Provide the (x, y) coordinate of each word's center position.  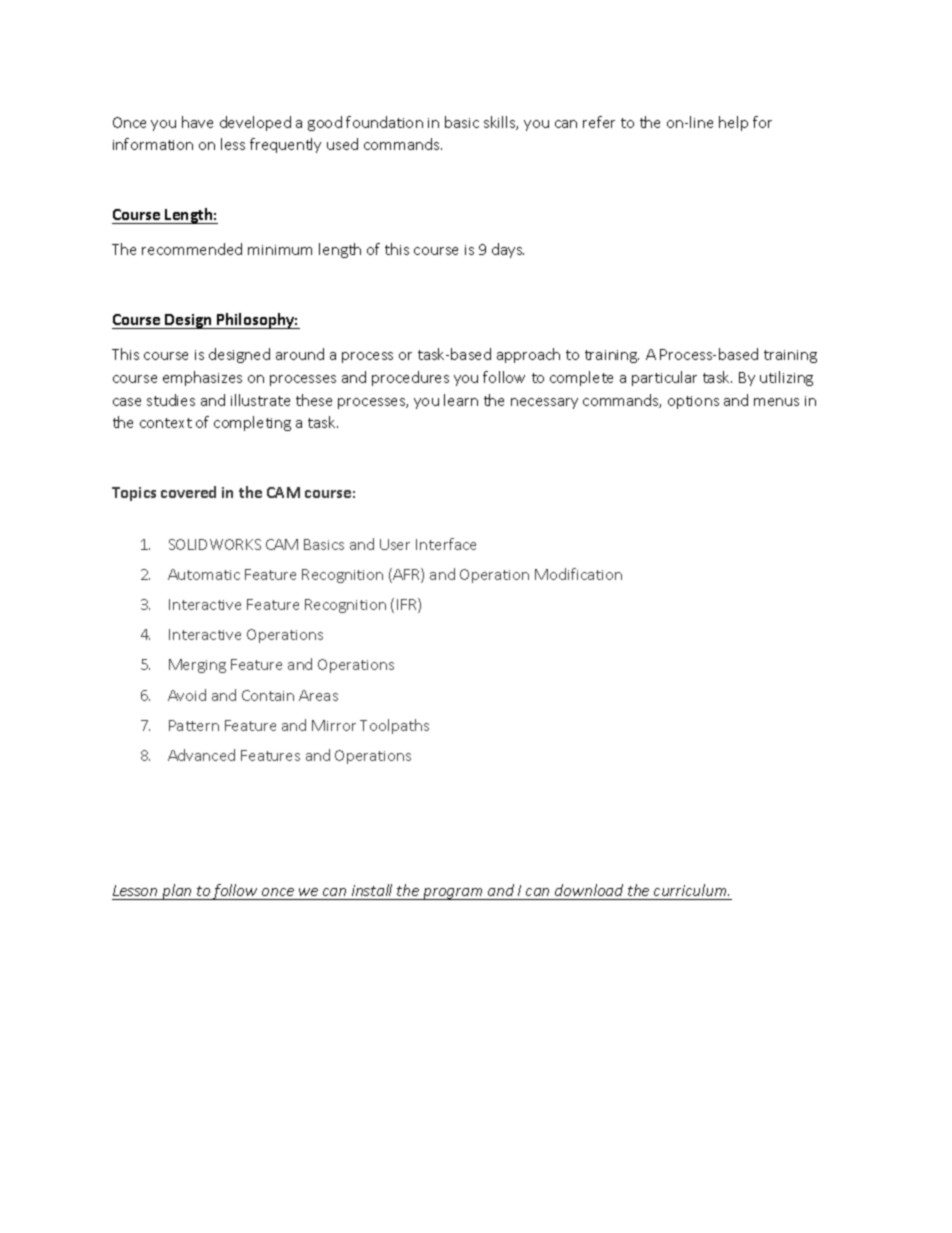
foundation (384, 122)
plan (177, 892)
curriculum (691, 890)
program (453, 894)
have (197, 122)
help (733, 123)
